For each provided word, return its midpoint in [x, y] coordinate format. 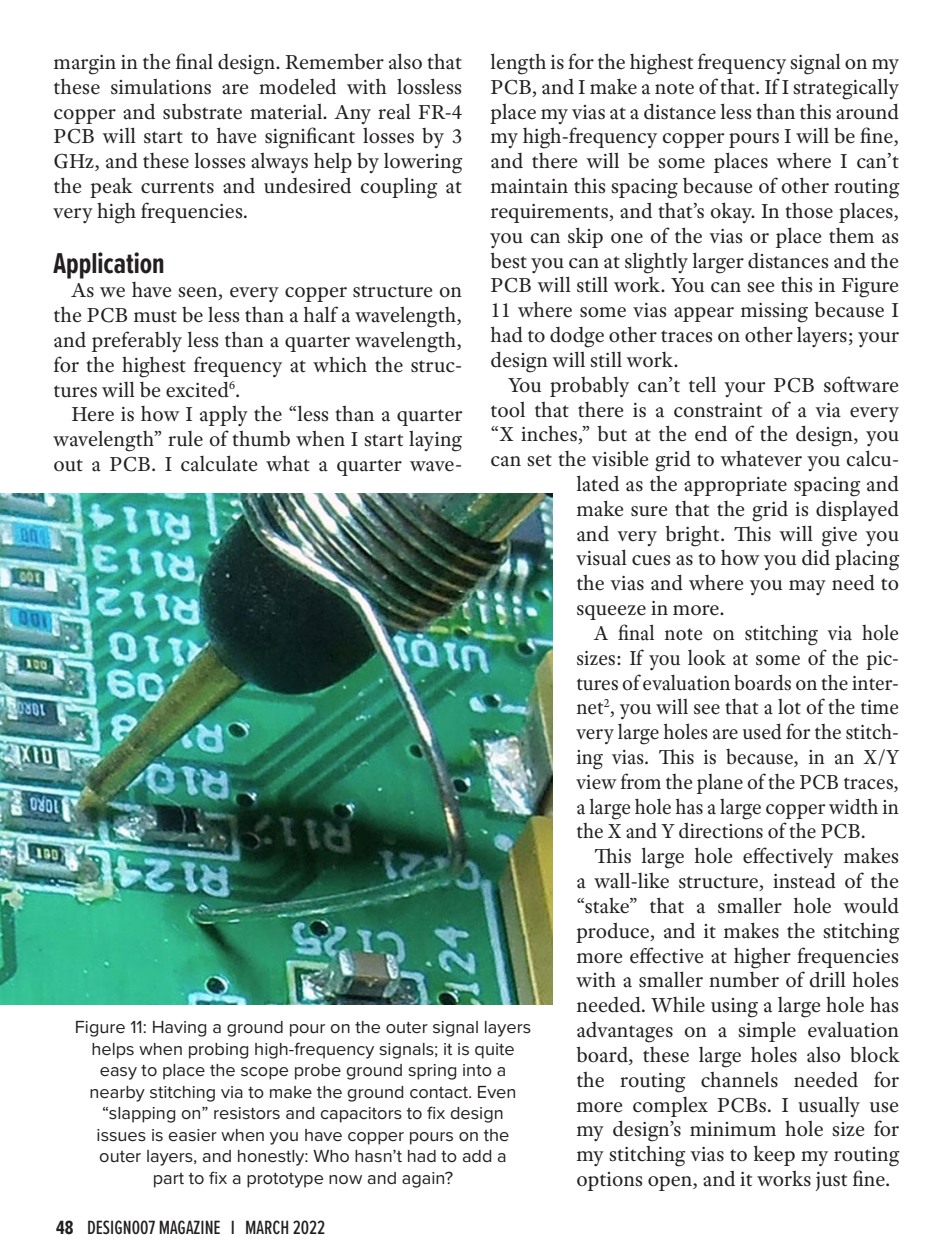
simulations [161, 86]
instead [804, 881]
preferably [137, 341]
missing [774, 313]
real [394, 111]
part [169, 1180]
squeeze [611, 612]
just [831, 1181]
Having [179, 1029]
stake [607, 905]
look [707, 658]
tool [508, 409]
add [477, 1156]
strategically [846, 89]
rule [185, 439]
